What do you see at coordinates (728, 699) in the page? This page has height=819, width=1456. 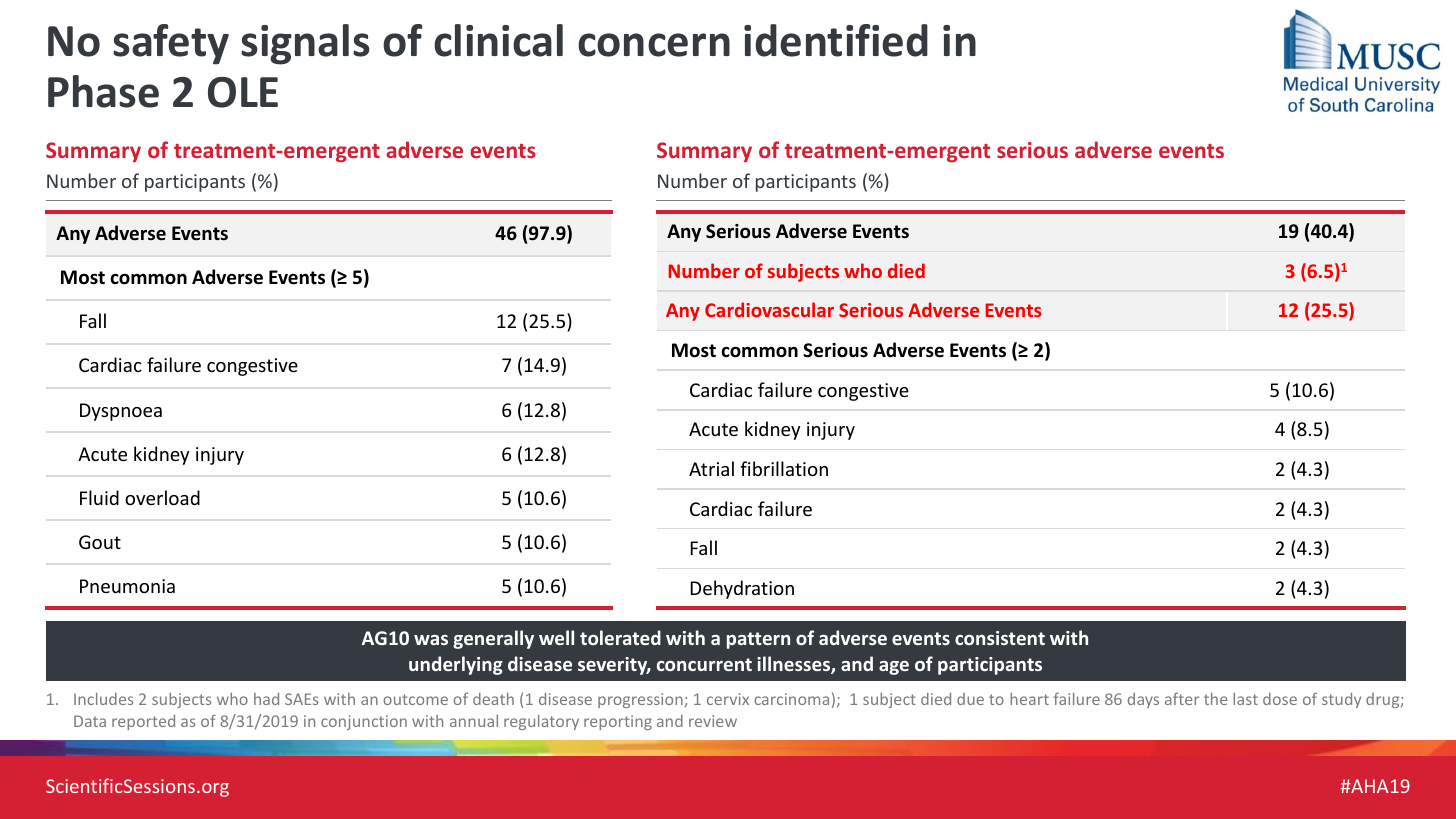 I see `cervix` at bounding box center [728, 699].
